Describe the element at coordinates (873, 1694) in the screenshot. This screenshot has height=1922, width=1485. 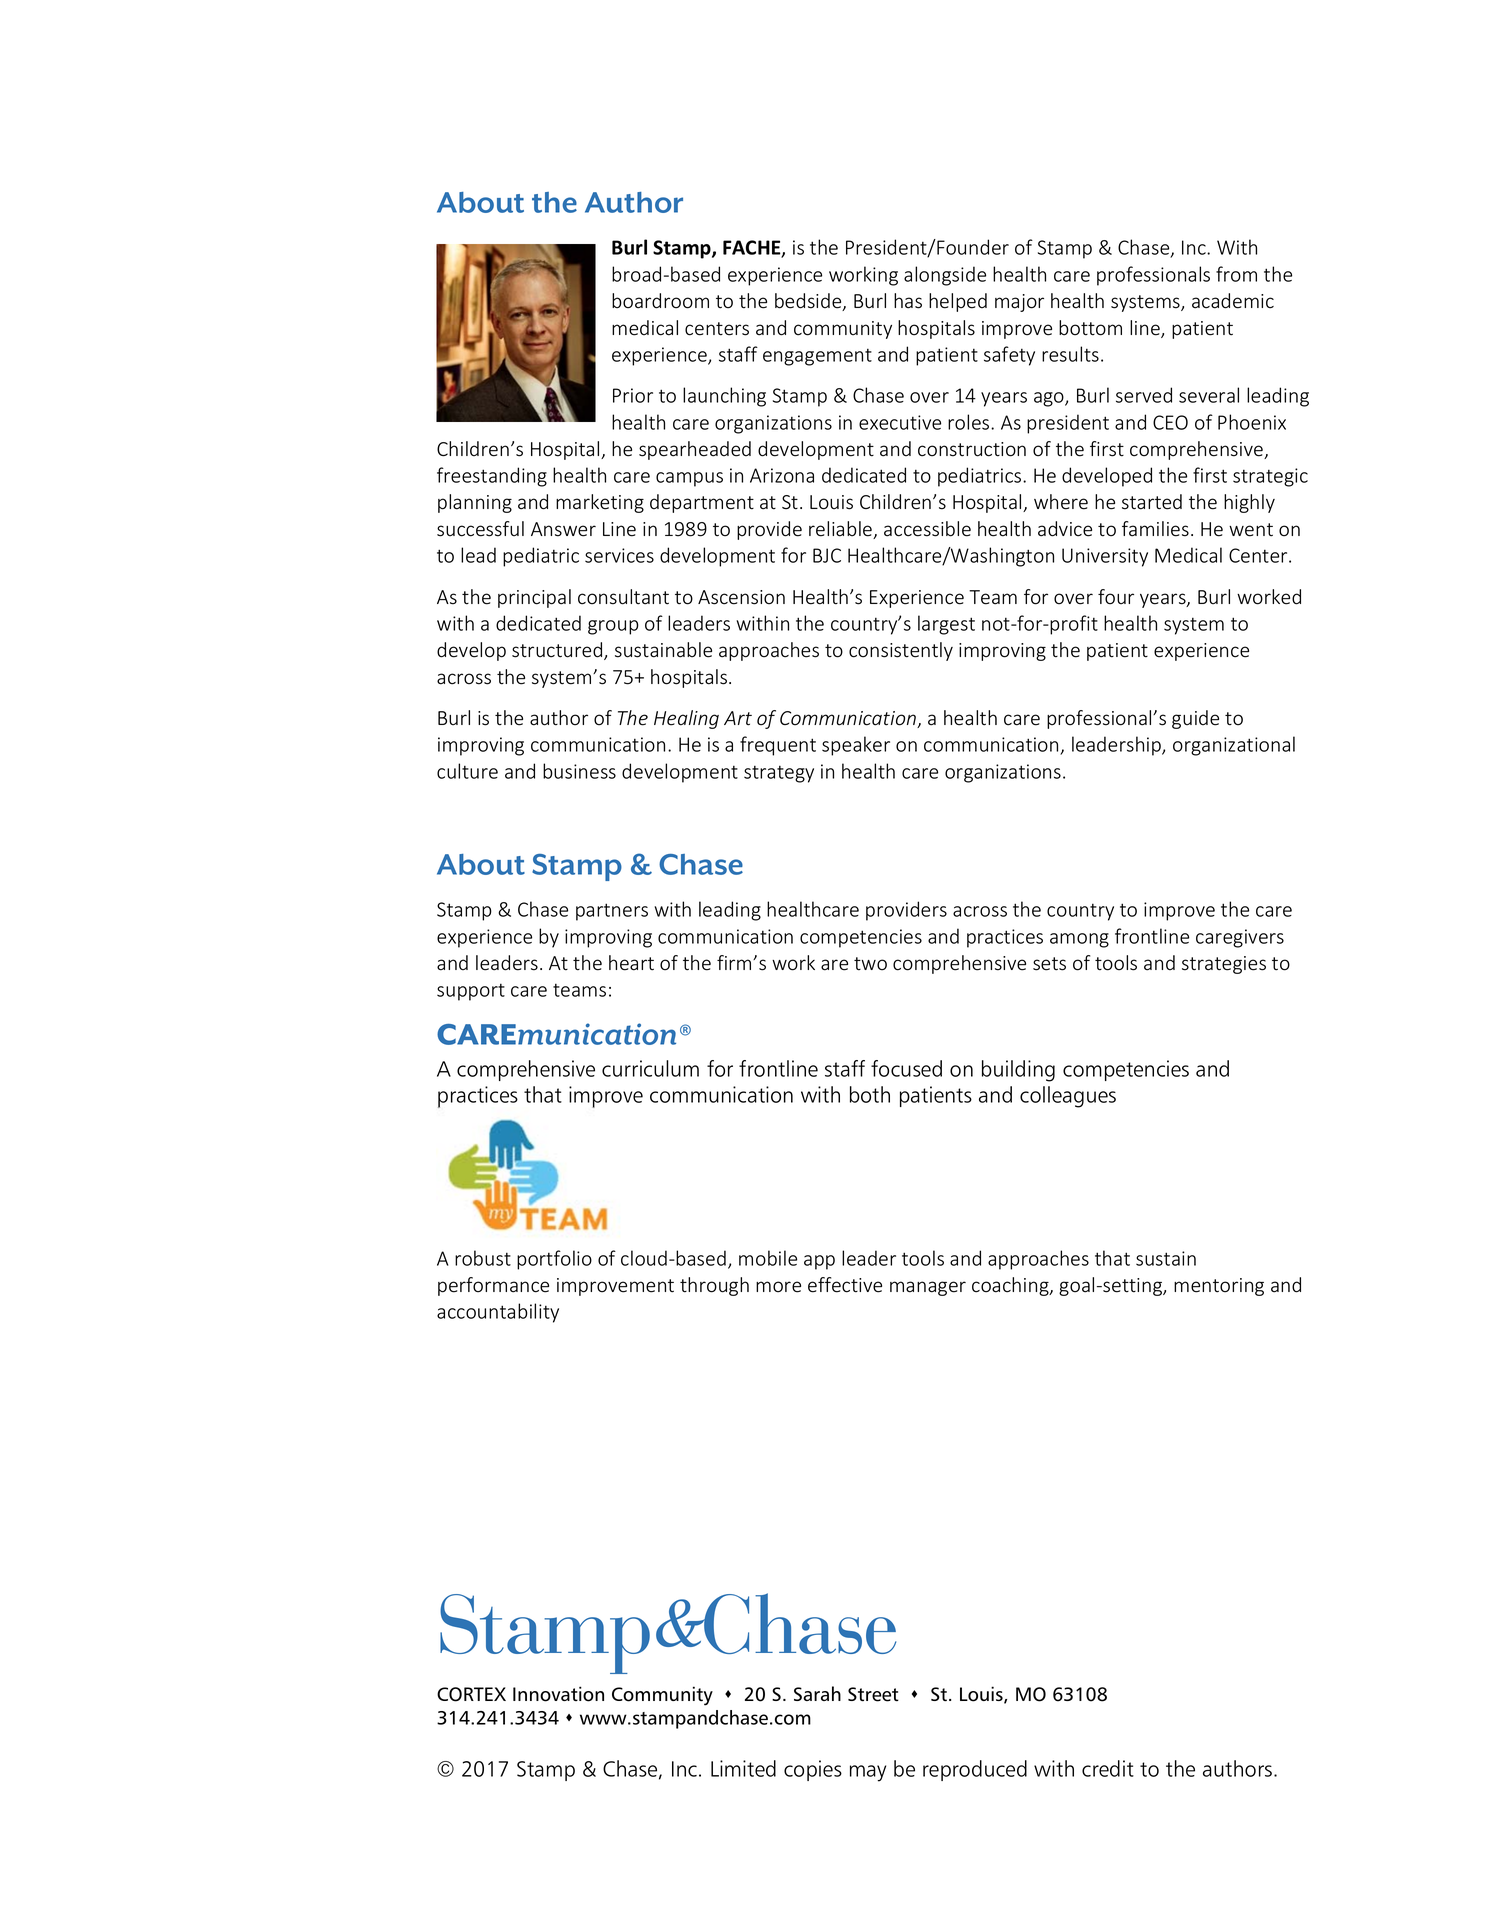
I see `Street` at that location.
